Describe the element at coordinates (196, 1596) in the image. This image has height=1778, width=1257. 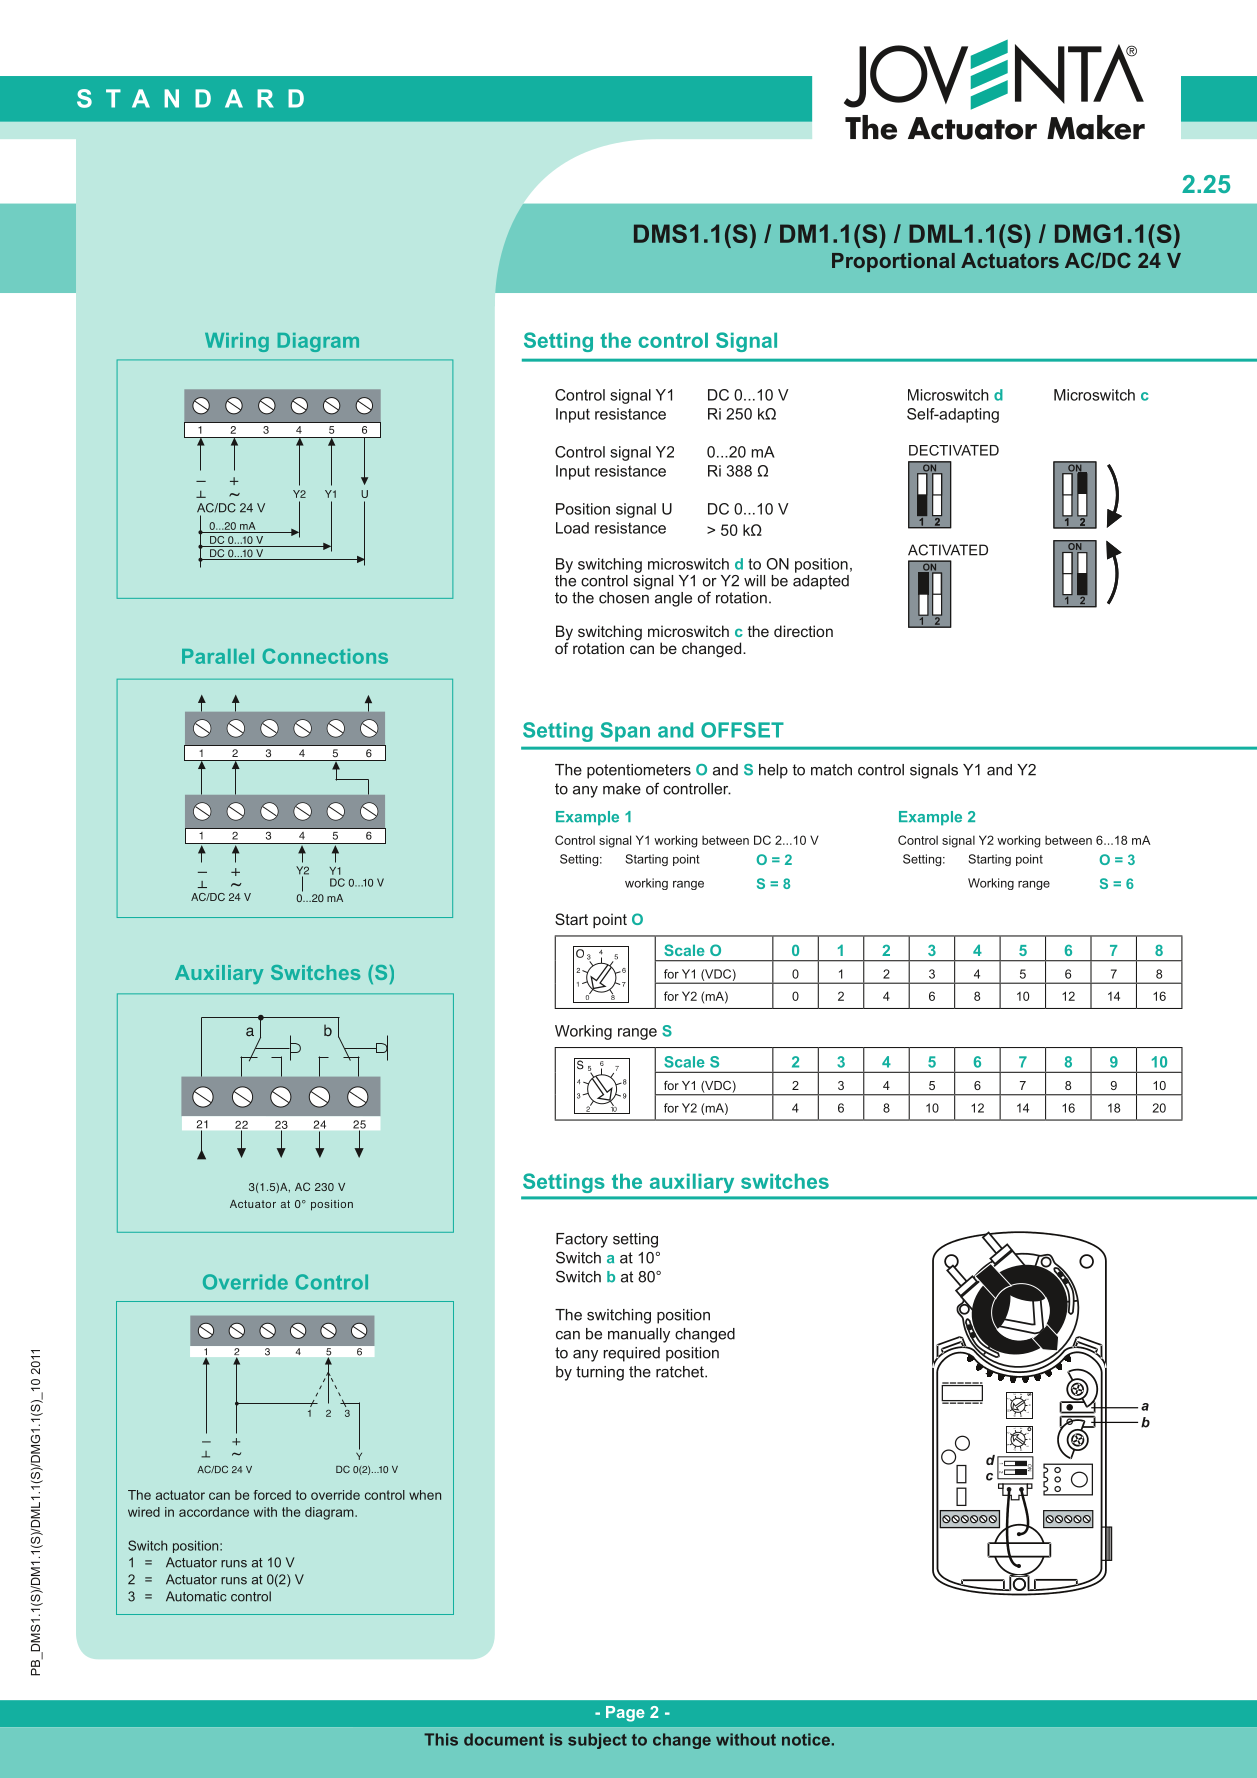
I see `Automatic` at that location.
